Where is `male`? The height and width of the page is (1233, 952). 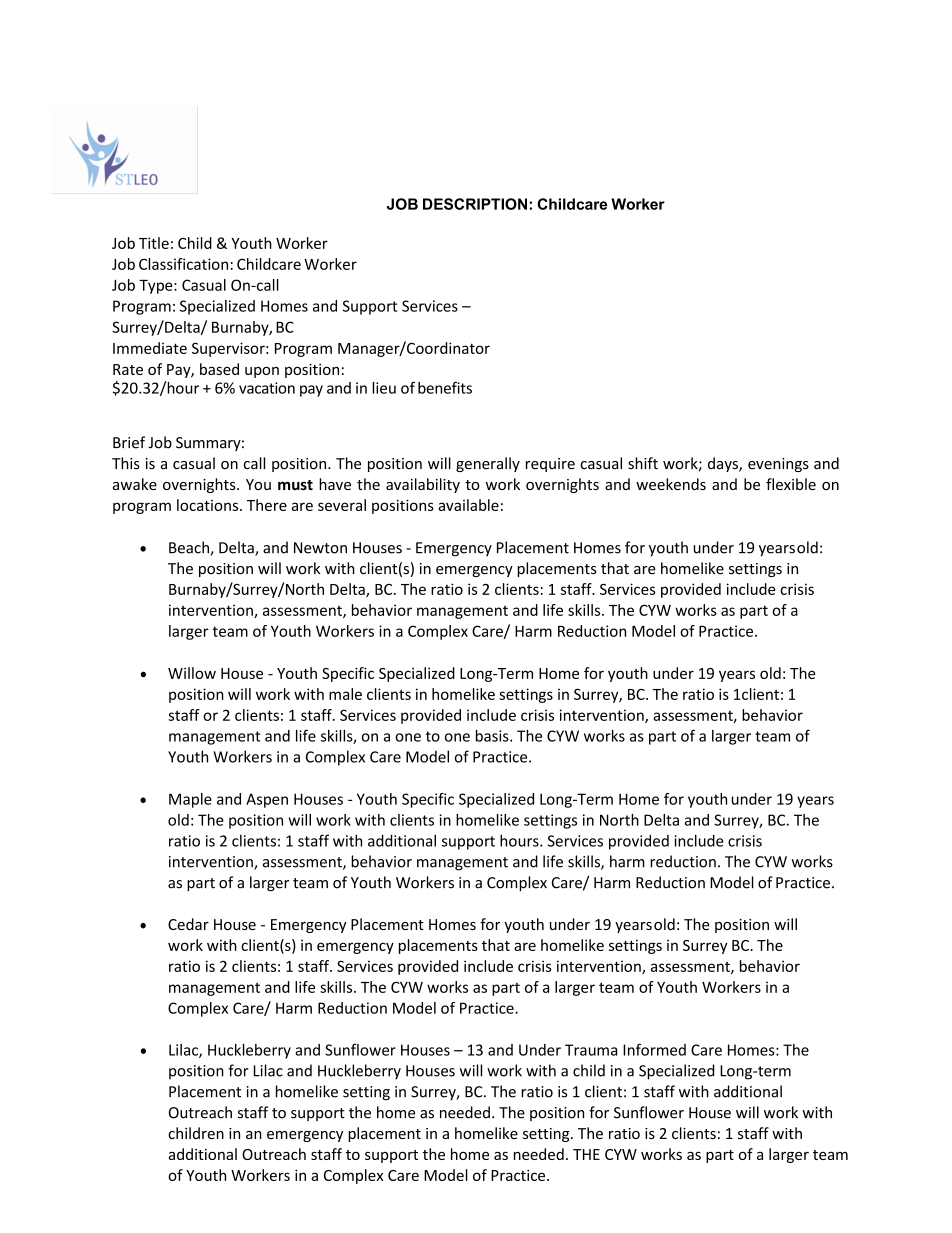
male is located at coordinates (345, 694).
